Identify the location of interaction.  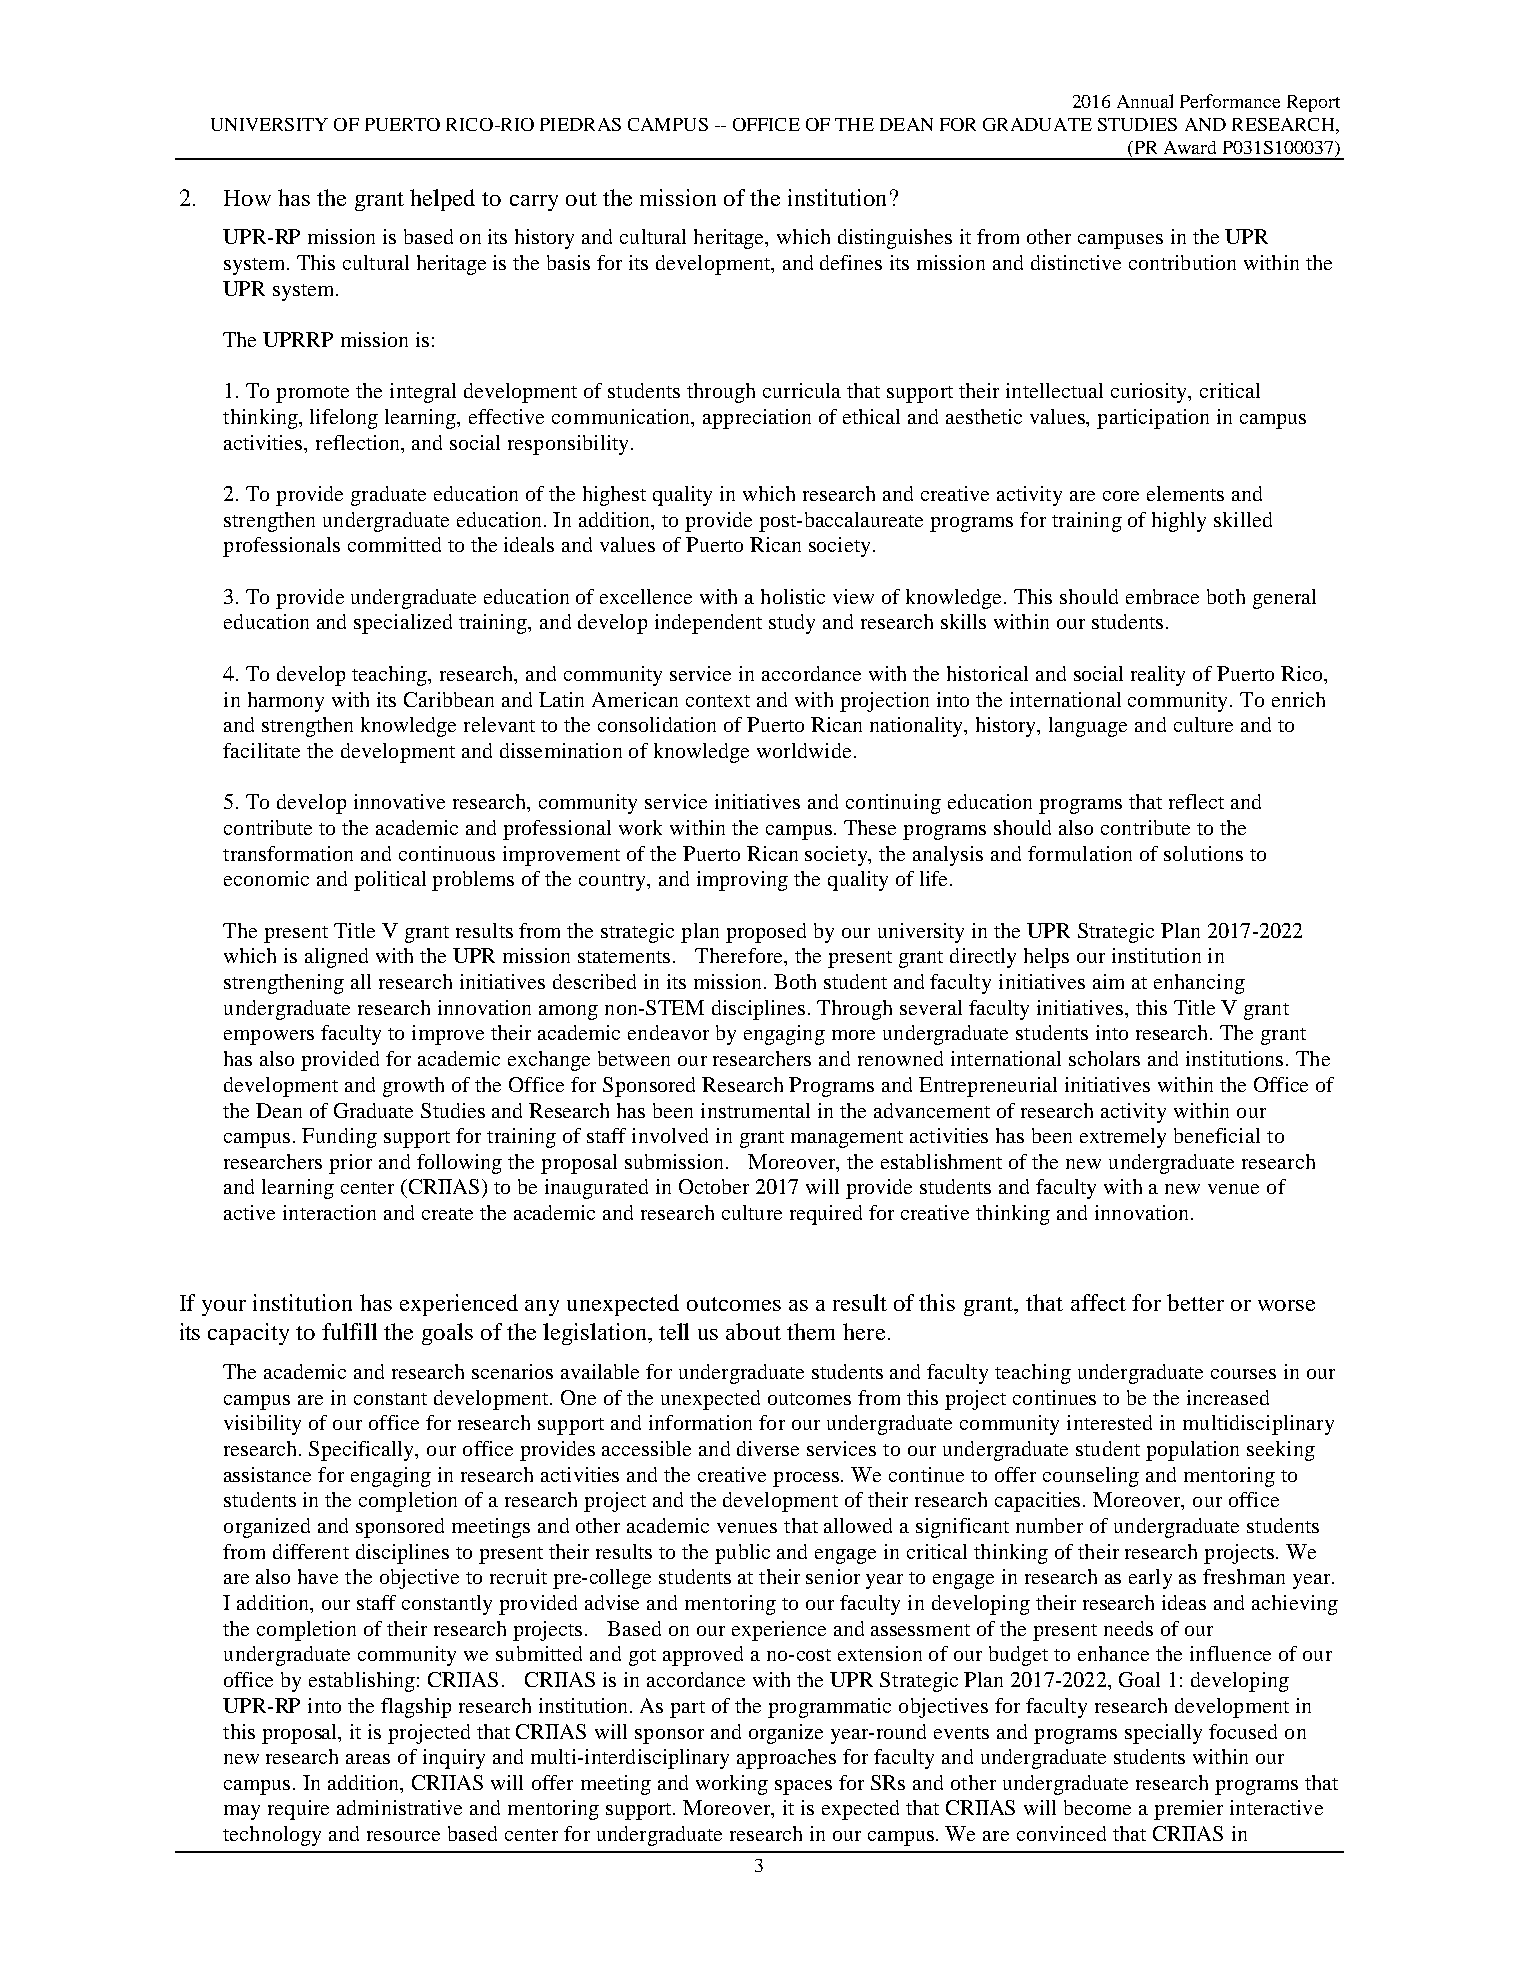
(329, 1212).
